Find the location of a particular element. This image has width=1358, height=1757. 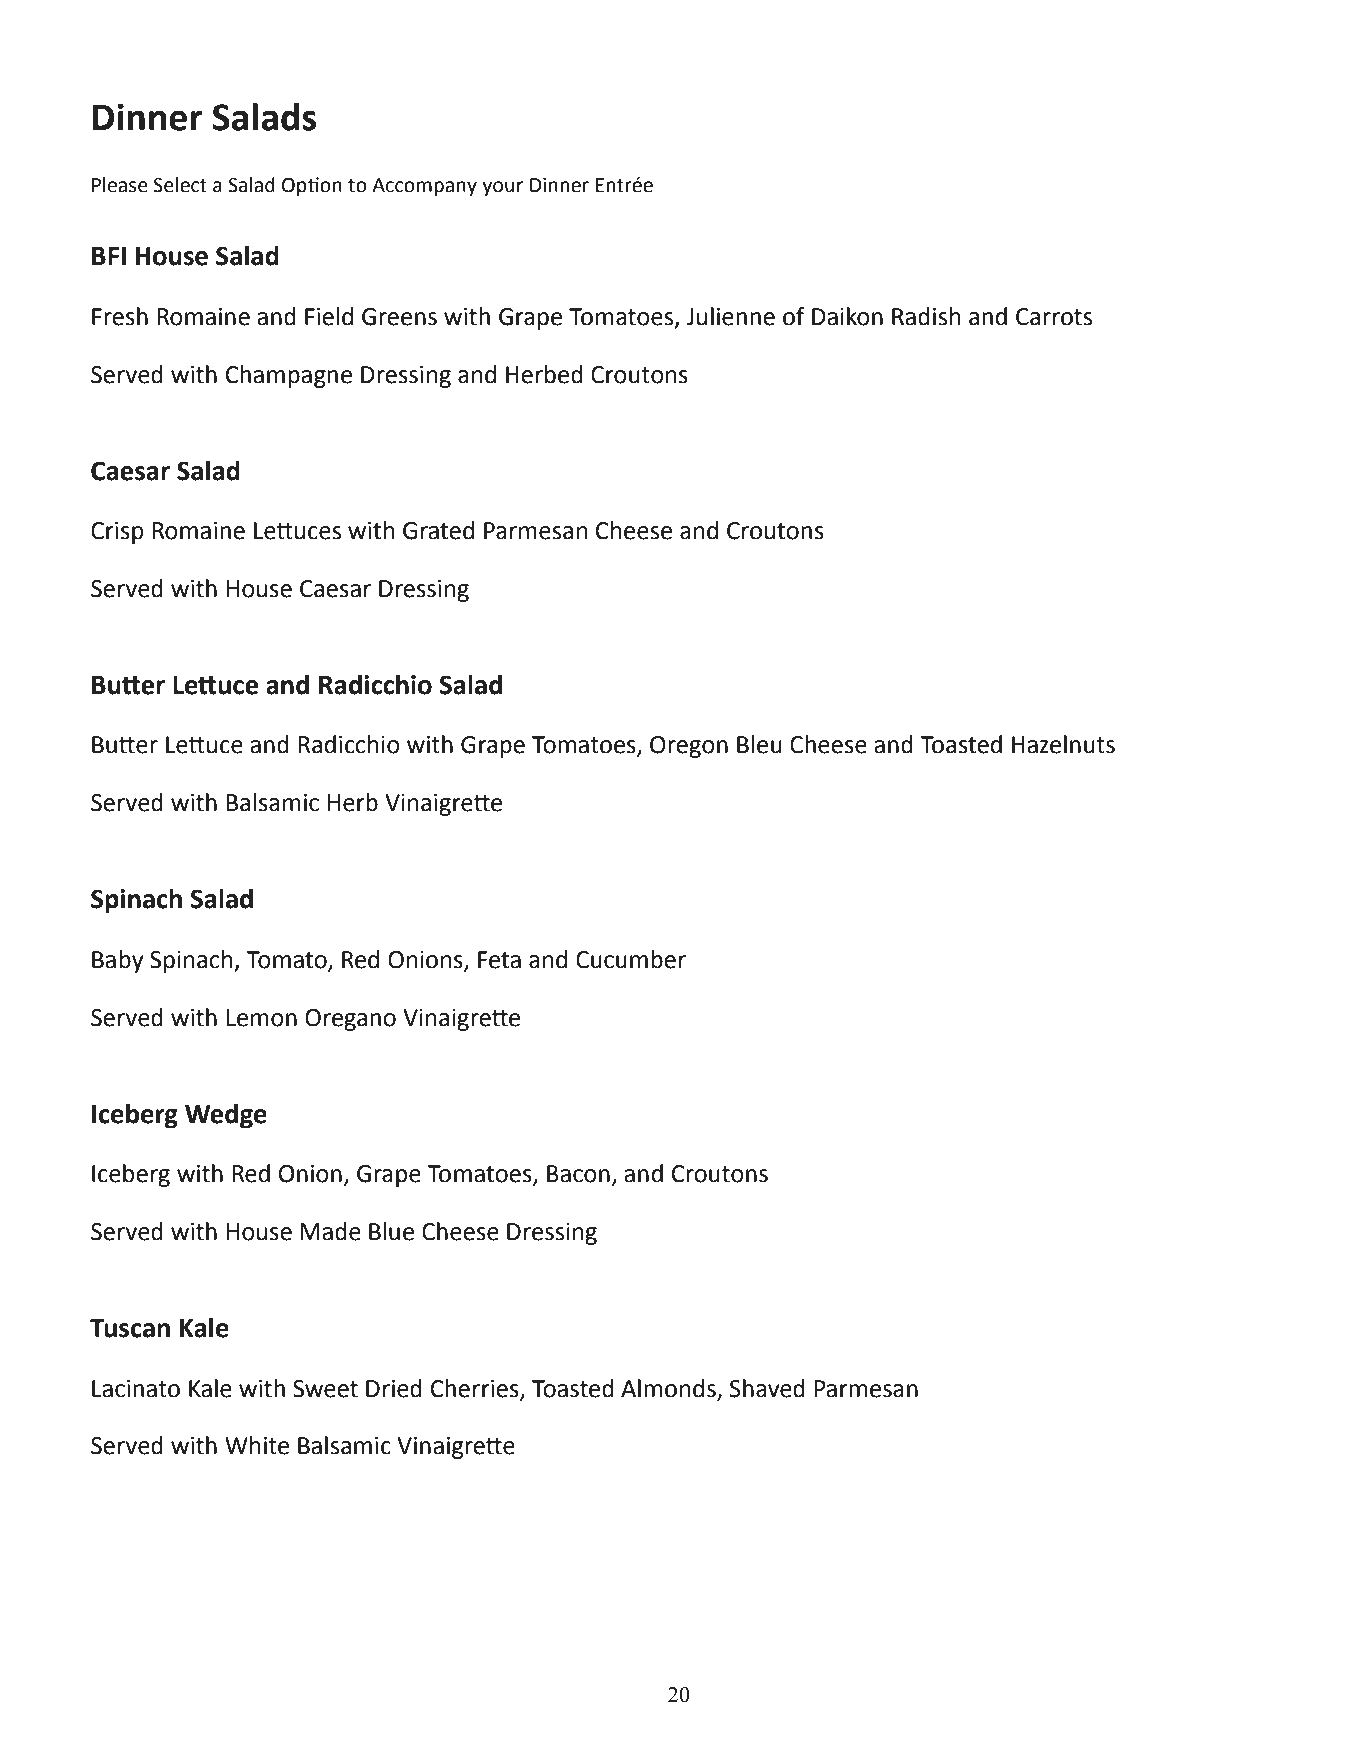

Bleu is located at coordinates (759, 744).
